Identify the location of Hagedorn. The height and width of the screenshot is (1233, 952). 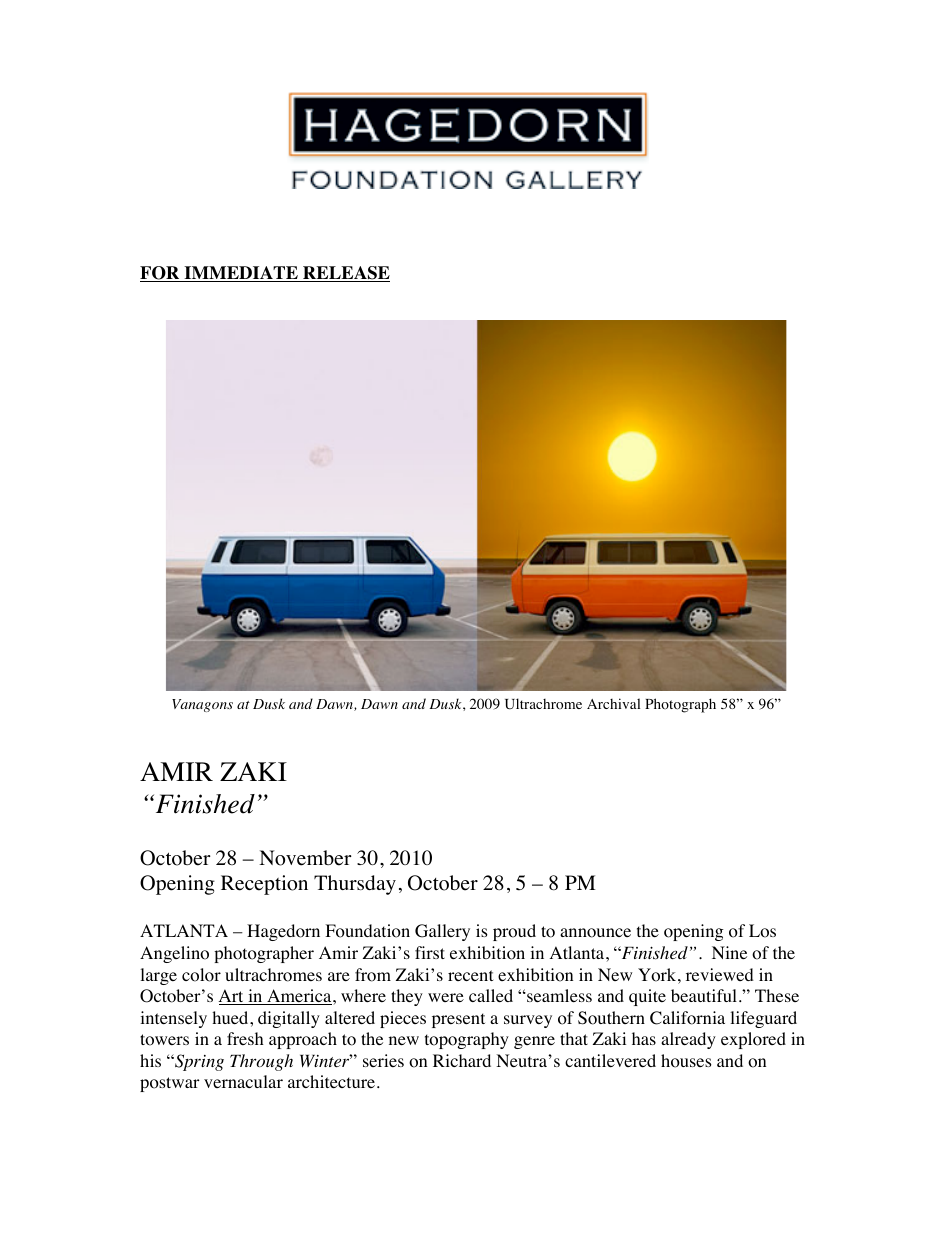
(283, 932).
